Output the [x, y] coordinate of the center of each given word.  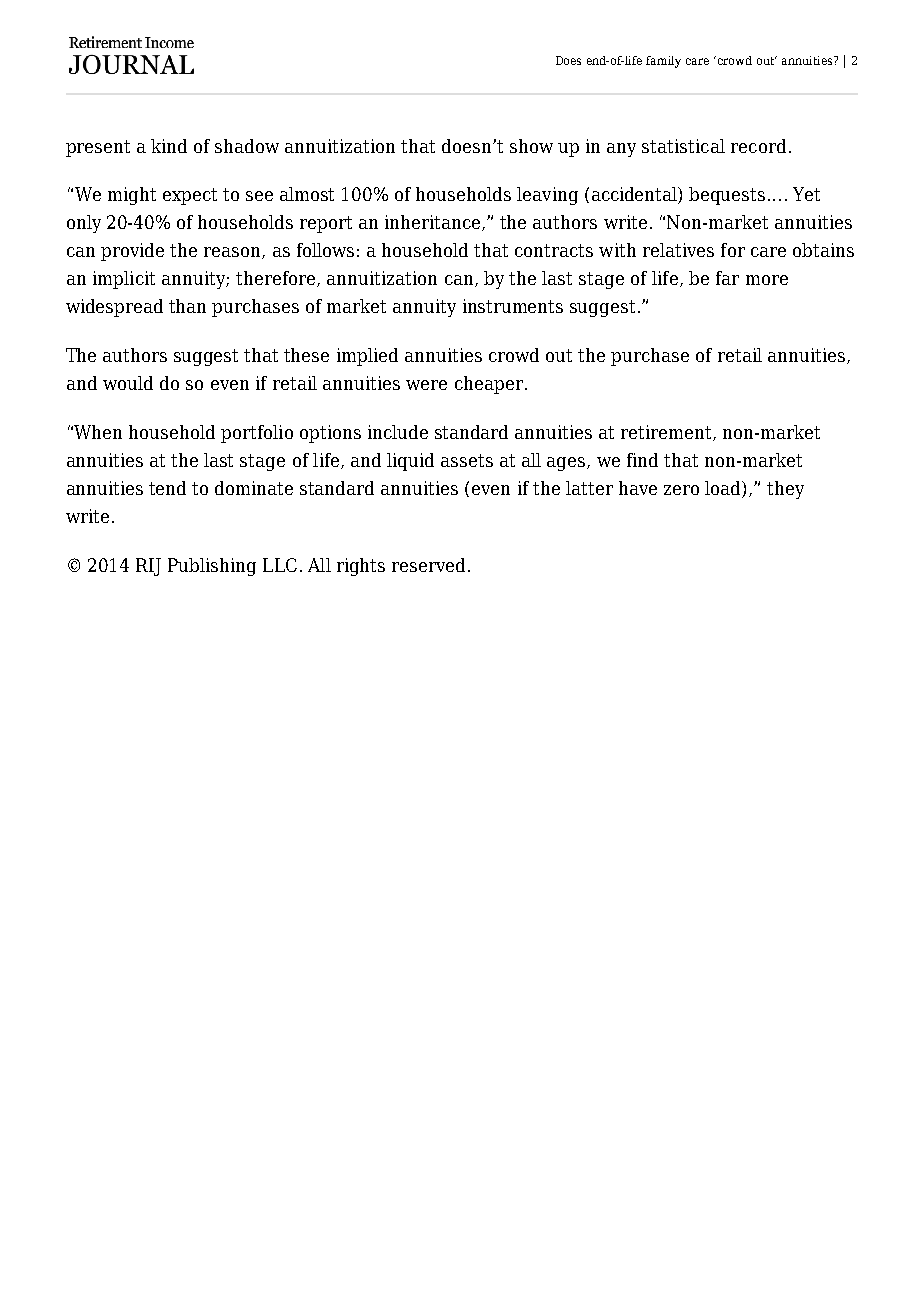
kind [169, 146]
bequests [727, 196]
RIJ [148, 567]
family [663, 62]
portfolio [257, 434]
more [767, 280]
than [187, 306]
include [398, 432]
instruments [513, 306]
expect [190, 196]
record [758, 146]
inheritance [434, 223]
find [642, 460]
